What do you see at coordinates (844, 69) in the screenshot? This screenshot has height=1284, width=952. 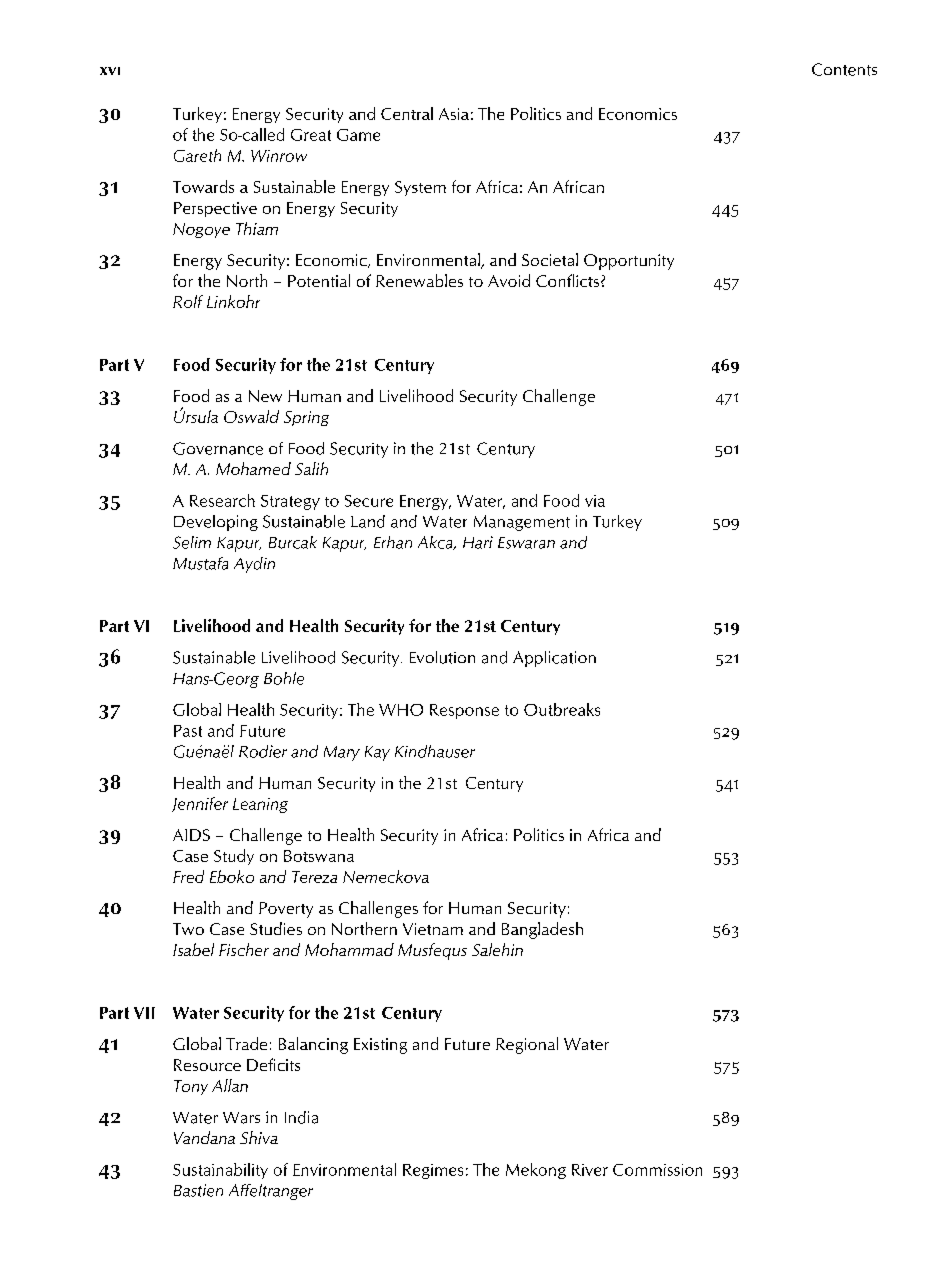 I see `Contents` at bounding box center [844, 69].
